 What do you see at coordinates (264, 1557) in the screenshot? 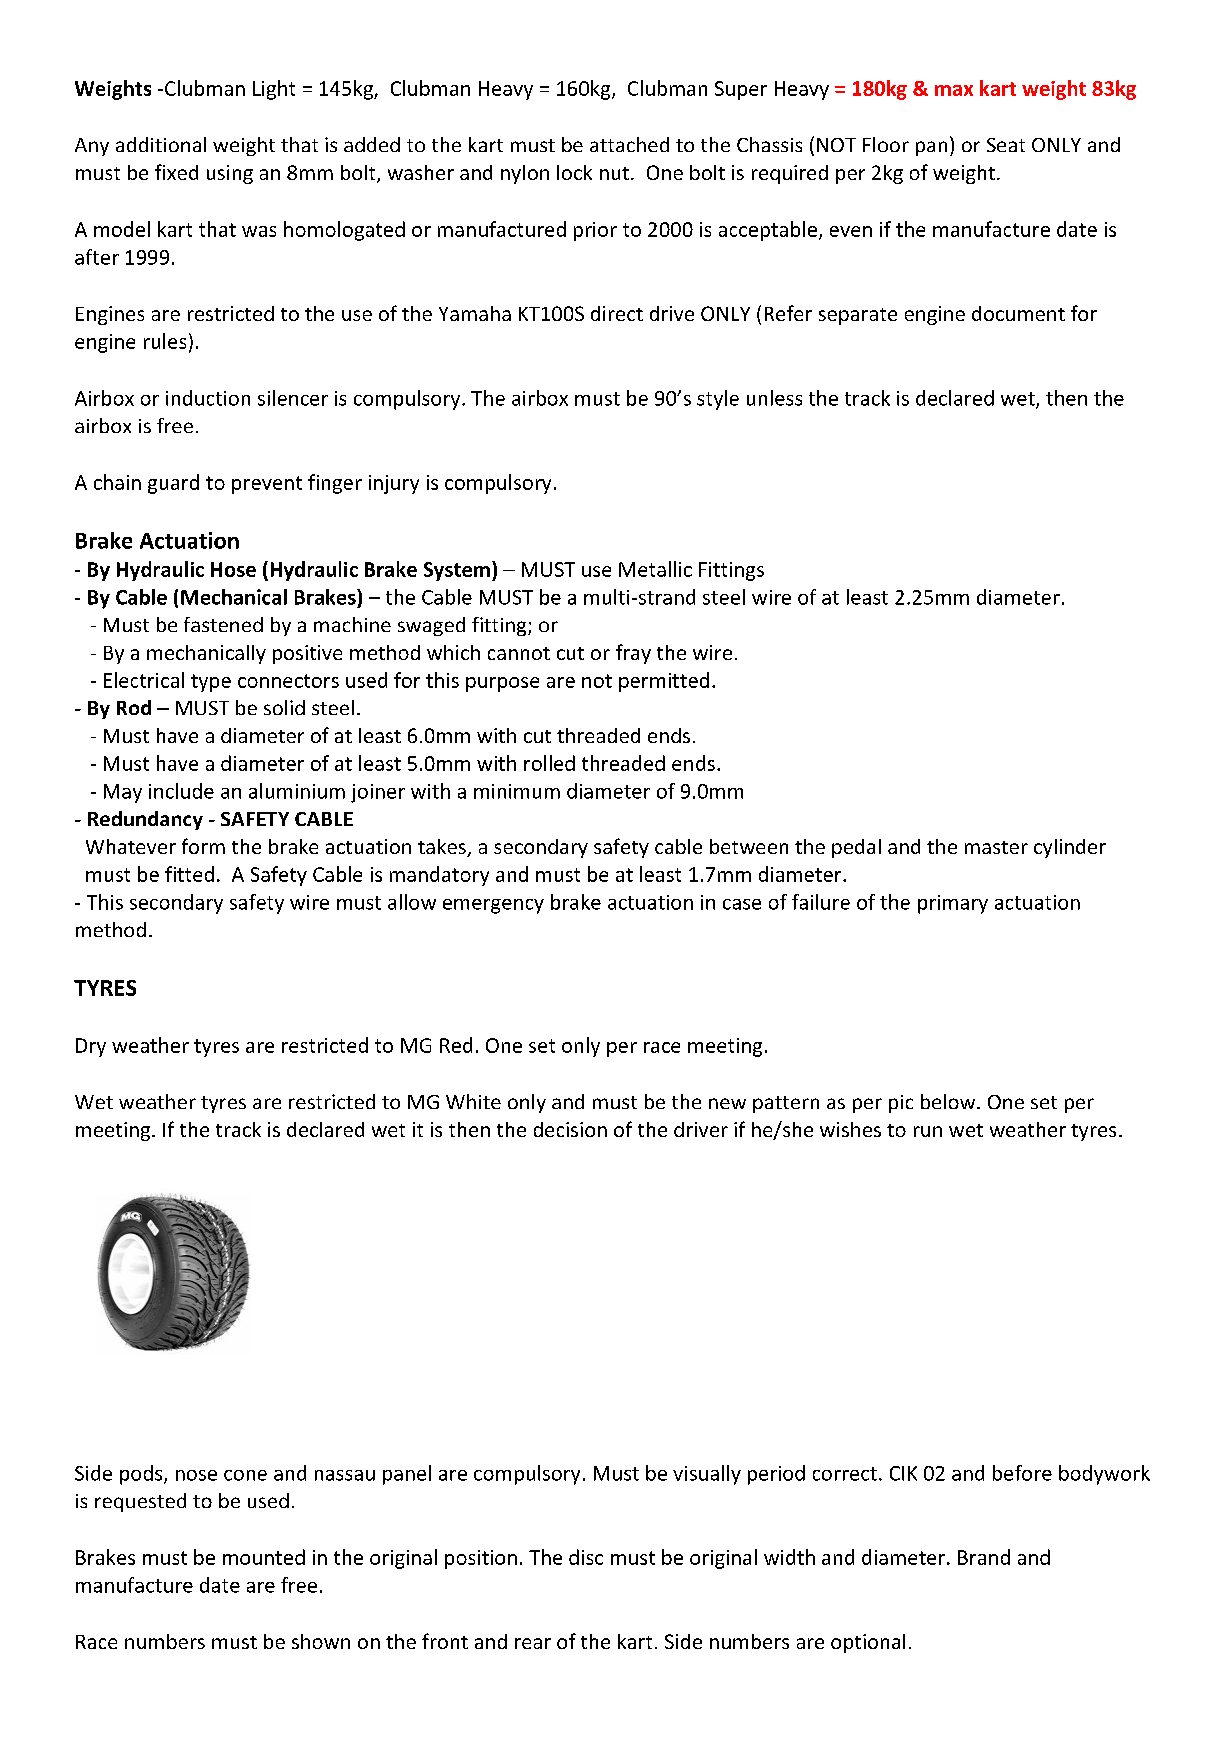
I see `mounted` at bounding box center [264, 1557].
